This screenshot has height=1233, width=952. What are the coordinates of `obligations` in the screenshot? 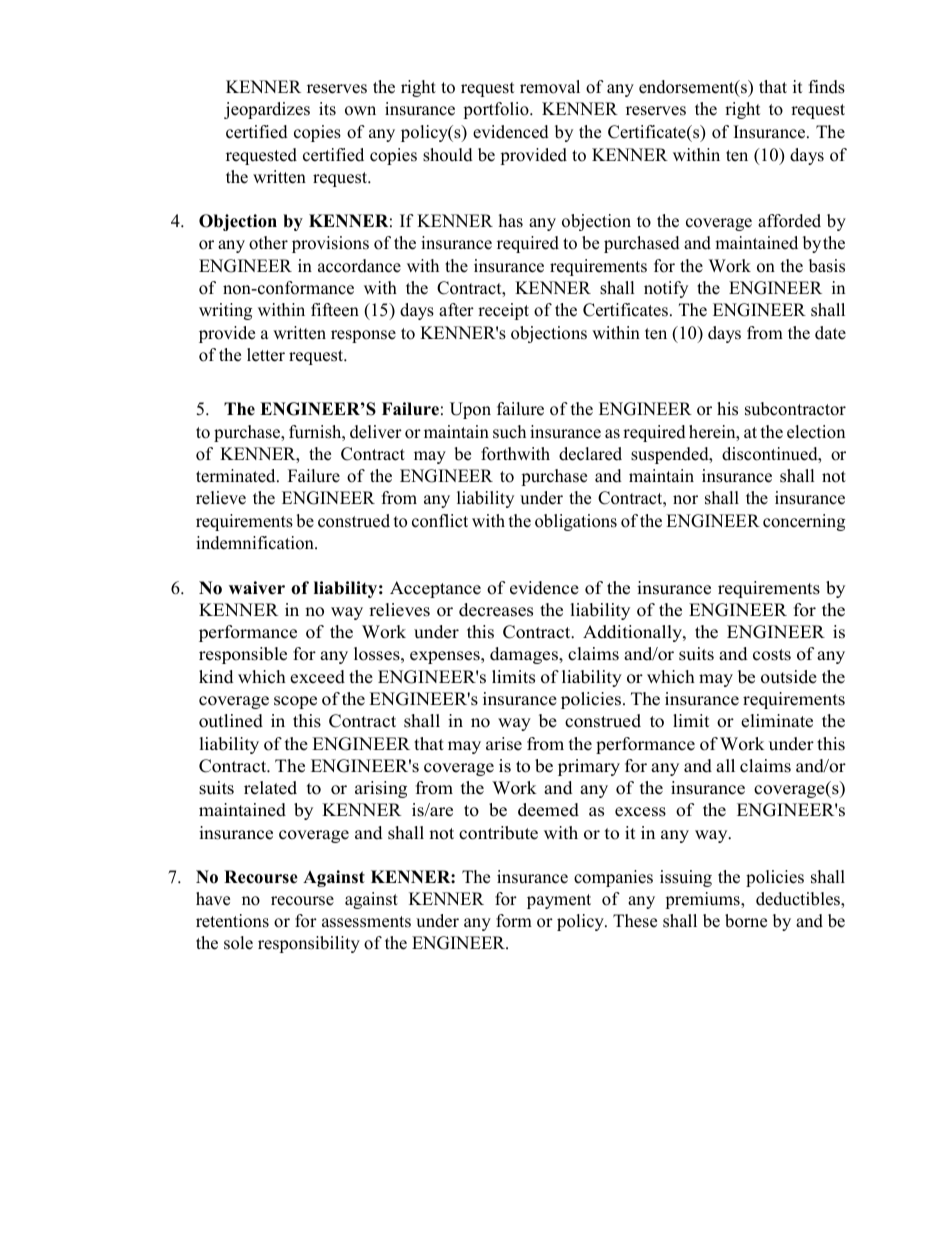 It's located at (576, 522).
